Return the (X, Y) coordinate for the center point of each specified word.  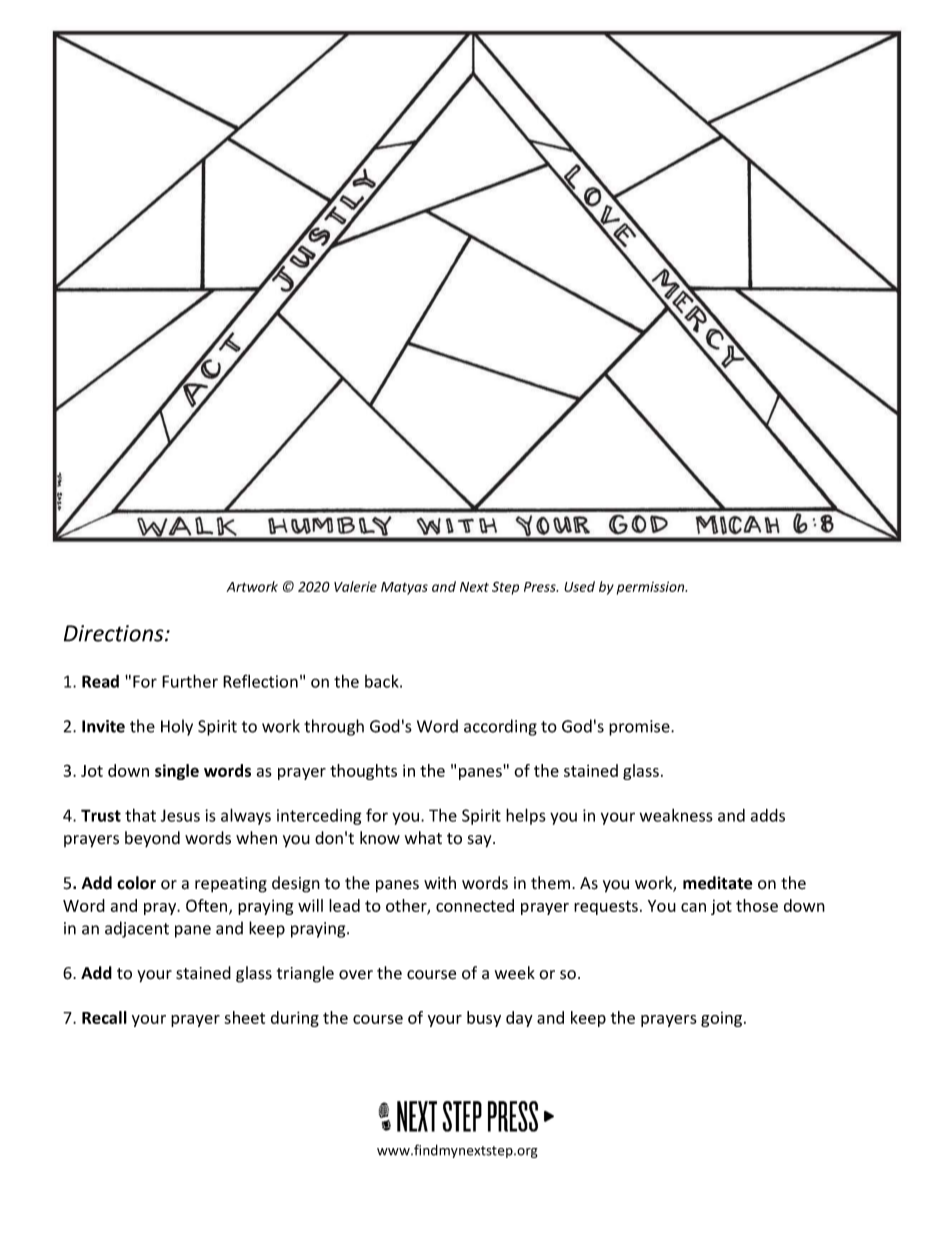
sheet (244, 1017)
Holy (177, 727)
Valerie (355, 586)
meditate (717, 883)
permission (652, 588)
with (440, 882)
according (500, 727)
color (136, 883)
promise (640, 728)
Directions (115, 633)
